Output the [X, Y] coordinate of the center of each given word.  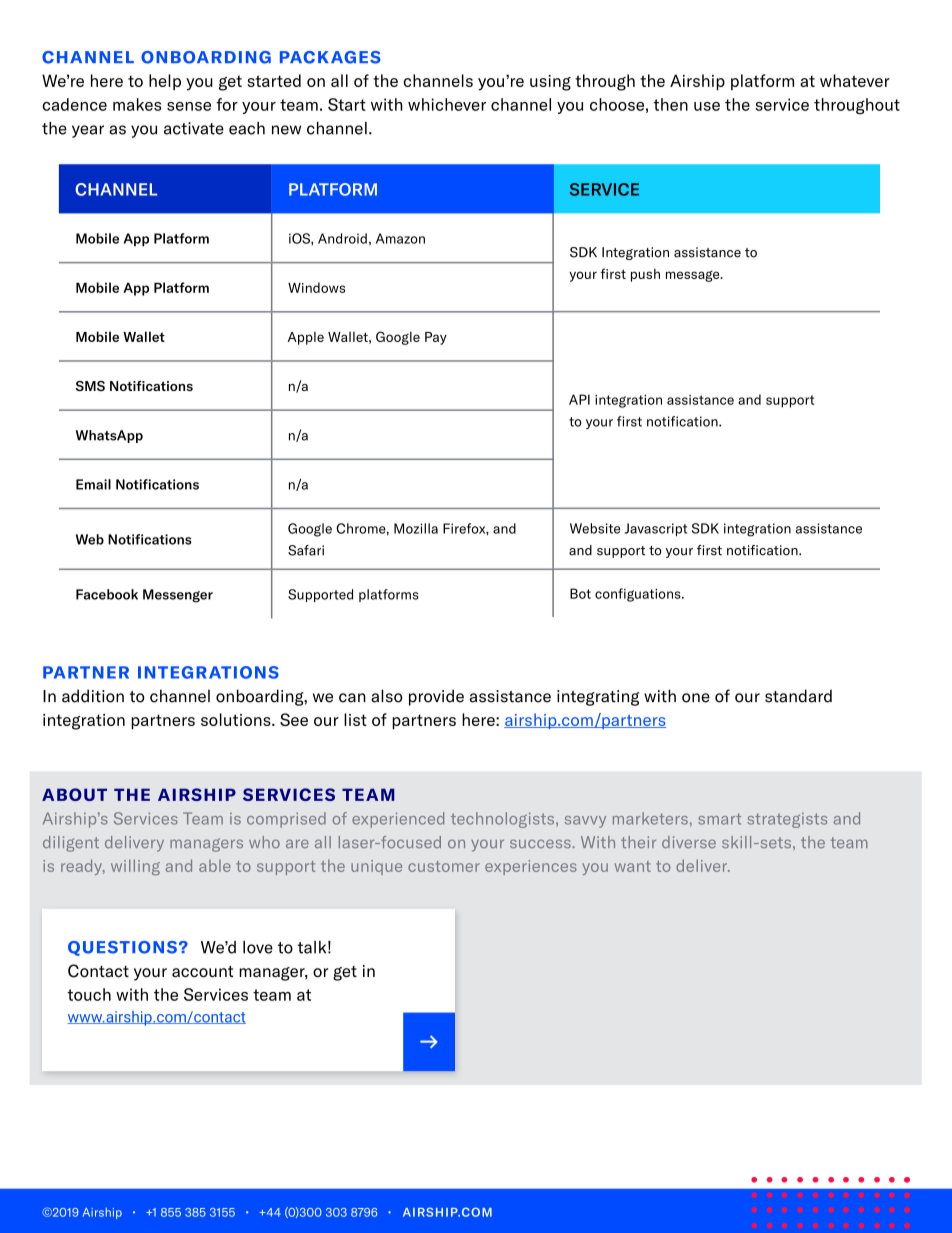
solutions [237, 719]
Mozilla [416, 528]
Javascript [656, 529]
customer [444, 866]
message [694, 276]
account [202, 971]
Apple [306, 338]
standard [798, 696]
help [165, 82]
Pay [436, 338]
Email [93, 484]
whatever [855, 80]
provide [436, 697]
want [633, 866]
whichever [447, 104]
